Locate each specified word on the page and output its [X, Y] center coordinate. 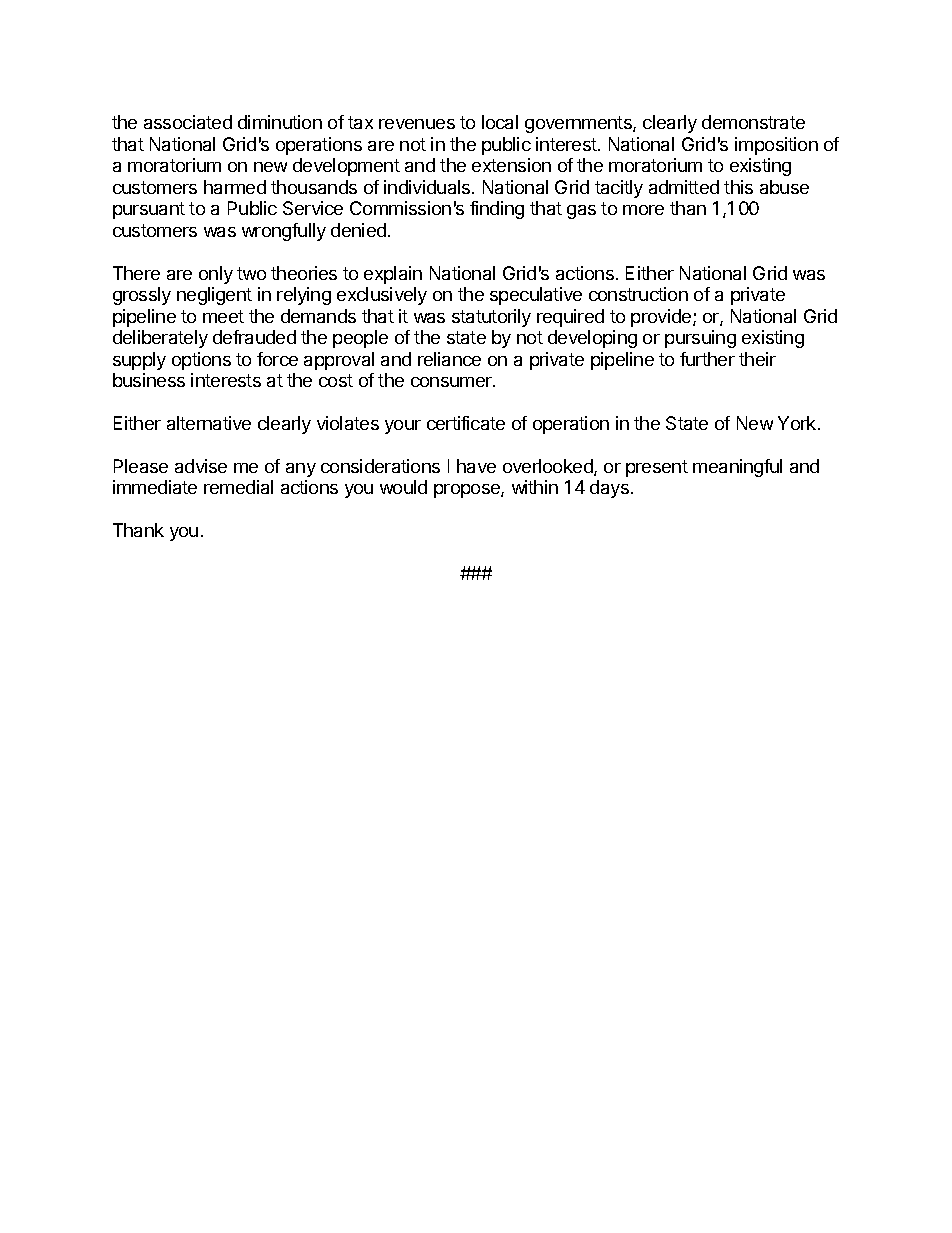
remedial [238, 487]
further [707, 359]
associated [188, 122]
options [201, 361]
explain [393, 275]
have [476, 466]
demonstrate [753, 122]
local [500, 122]
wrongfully [284, 232]
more [643, 210]
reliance [449, 359]
